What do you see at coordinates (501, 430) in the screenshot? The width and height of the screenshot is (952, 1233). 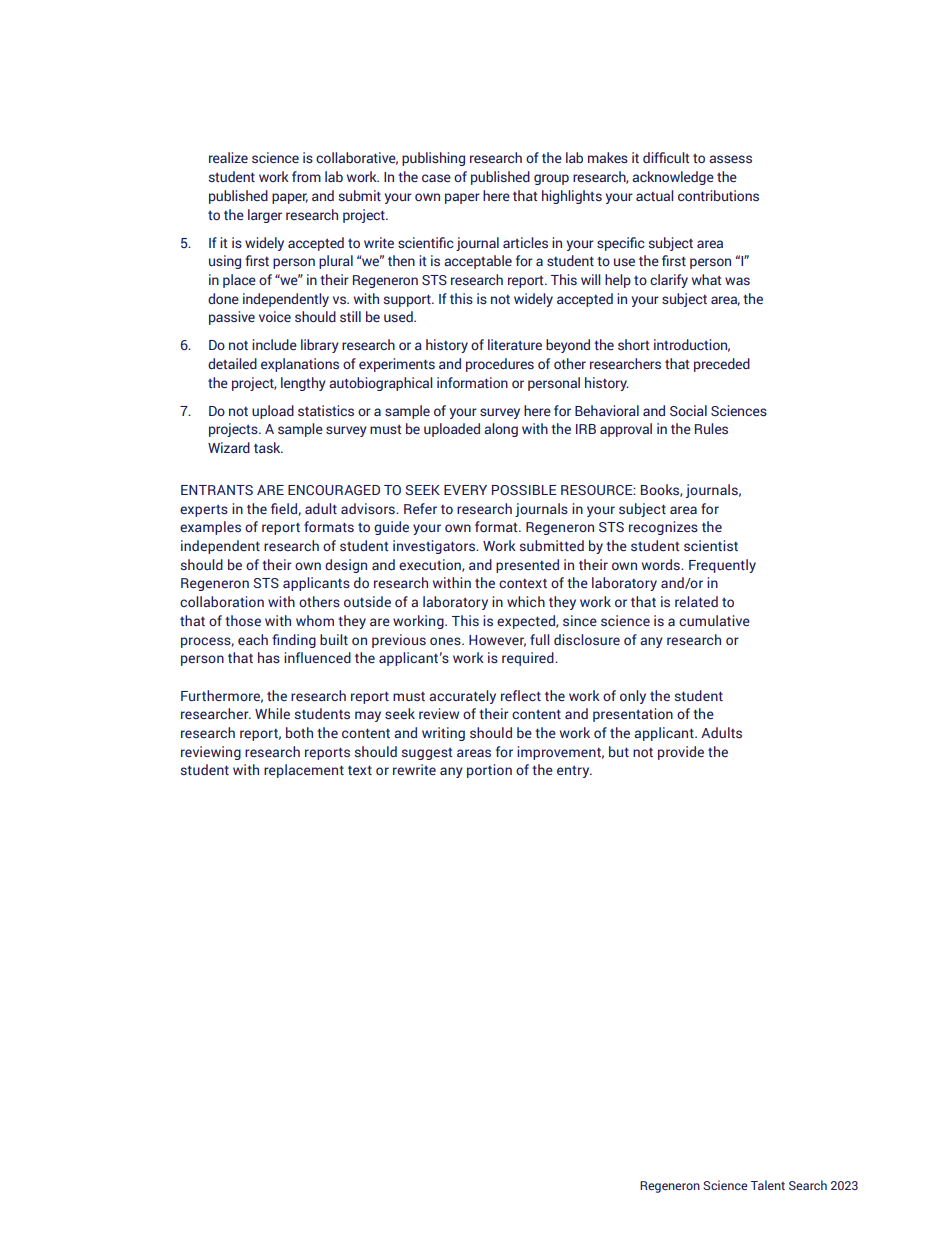 I see `along` at bounding box center [501, 430].
